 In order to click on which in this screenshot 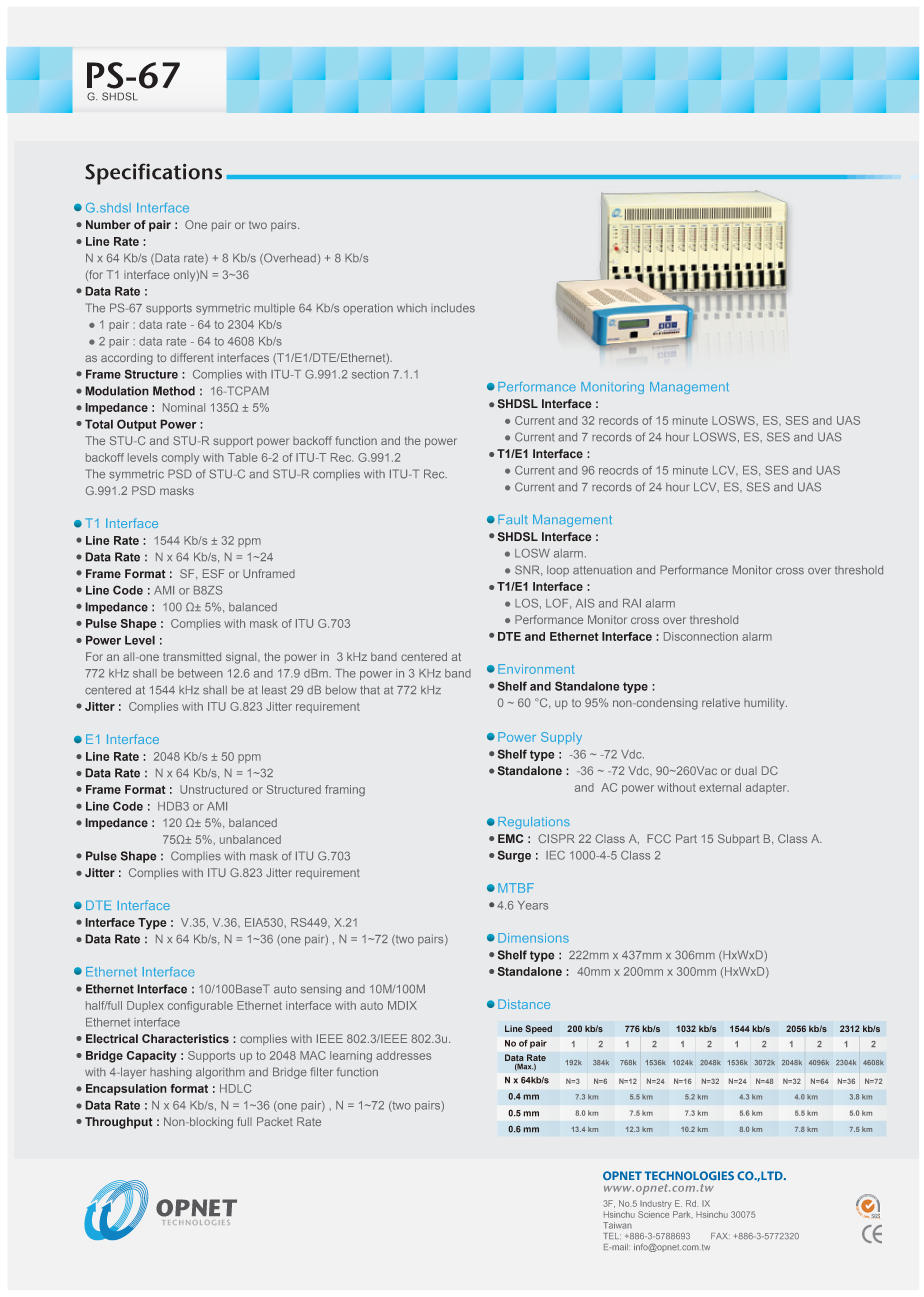, I will do `click(412, 308)`.
